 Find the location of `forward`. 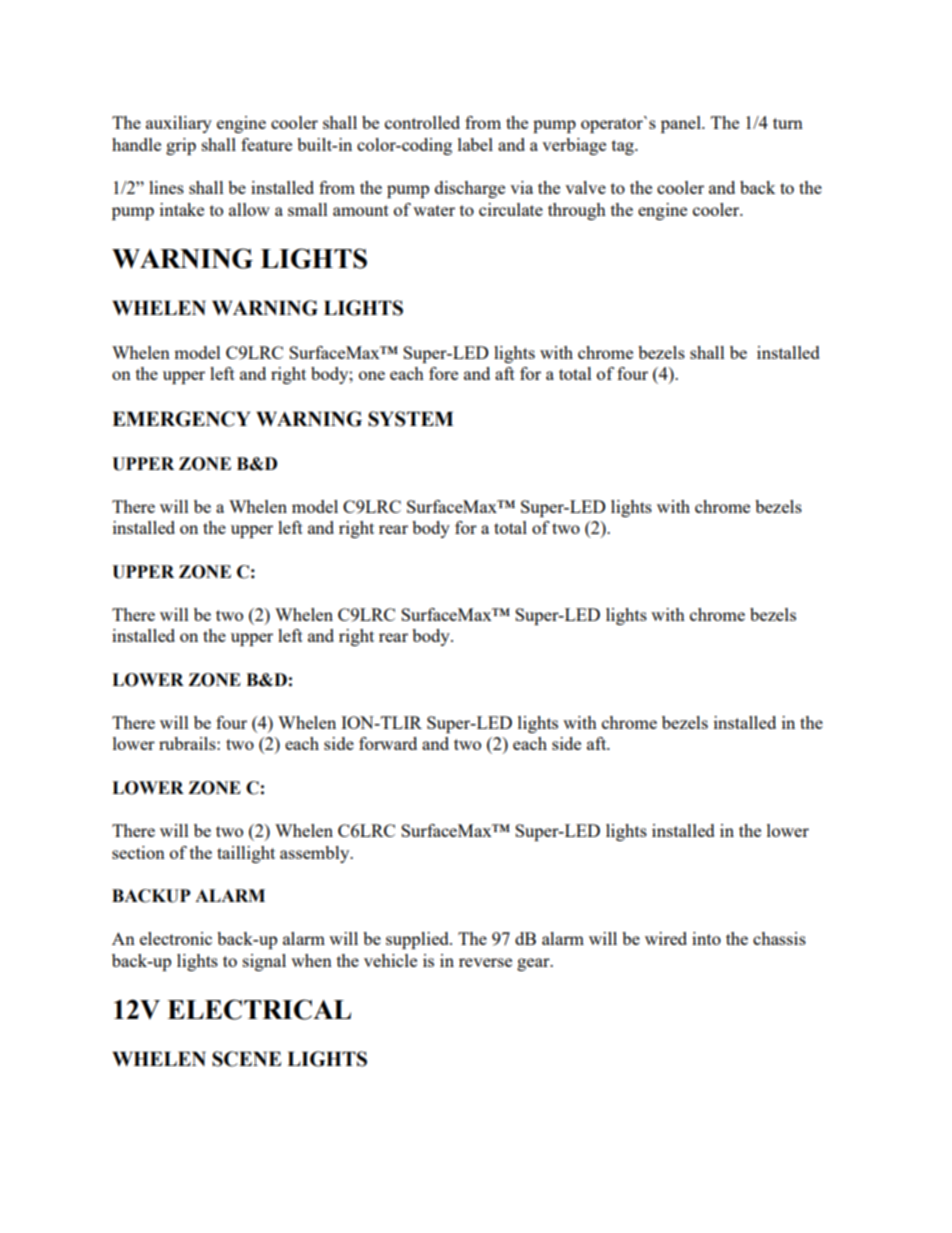

forward is located at coordinates (388, 743).
